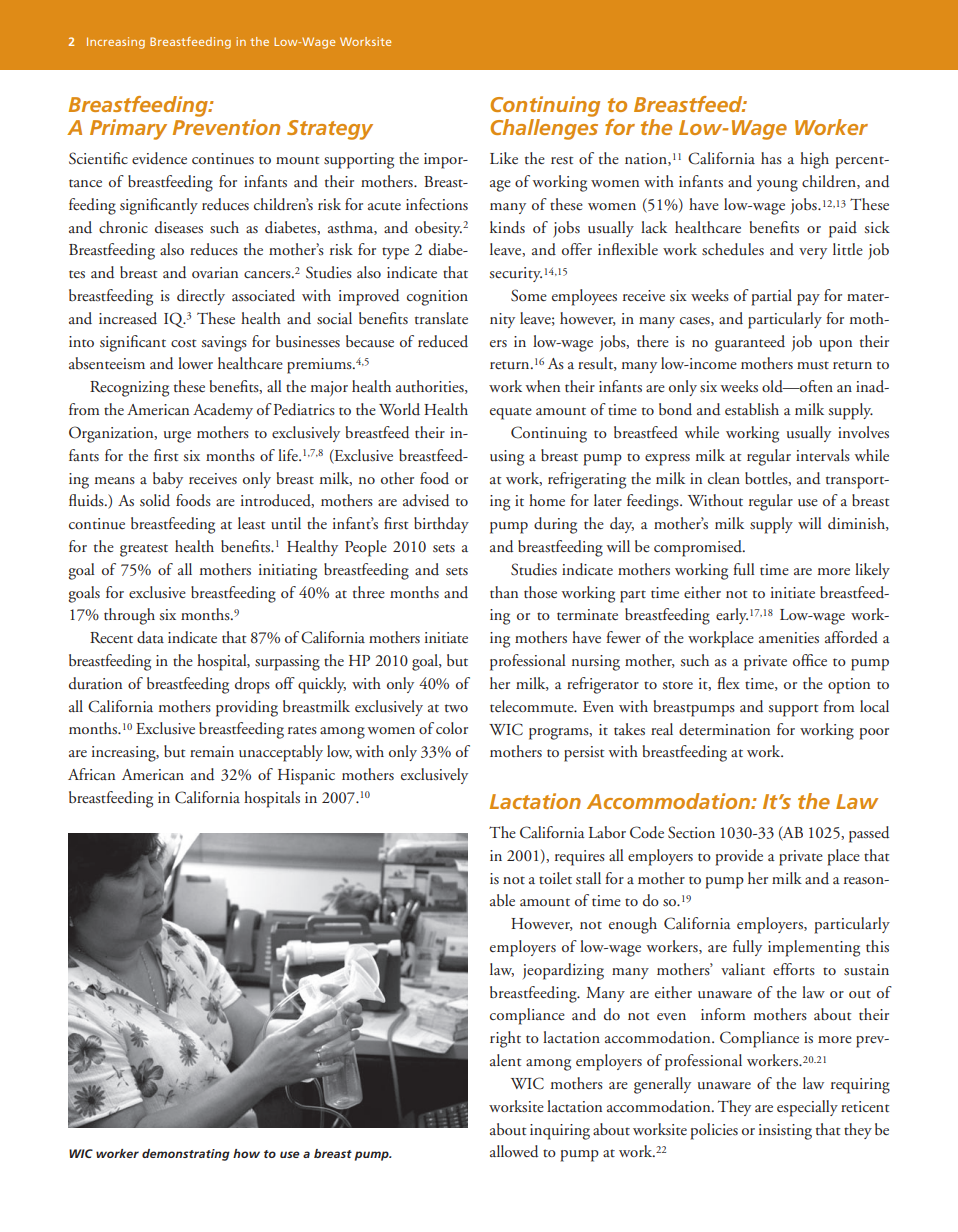 The height and width of the image is (1232, 958). Describe the element at coordinates (739, 857) in the image. I see `provide` at that location.
